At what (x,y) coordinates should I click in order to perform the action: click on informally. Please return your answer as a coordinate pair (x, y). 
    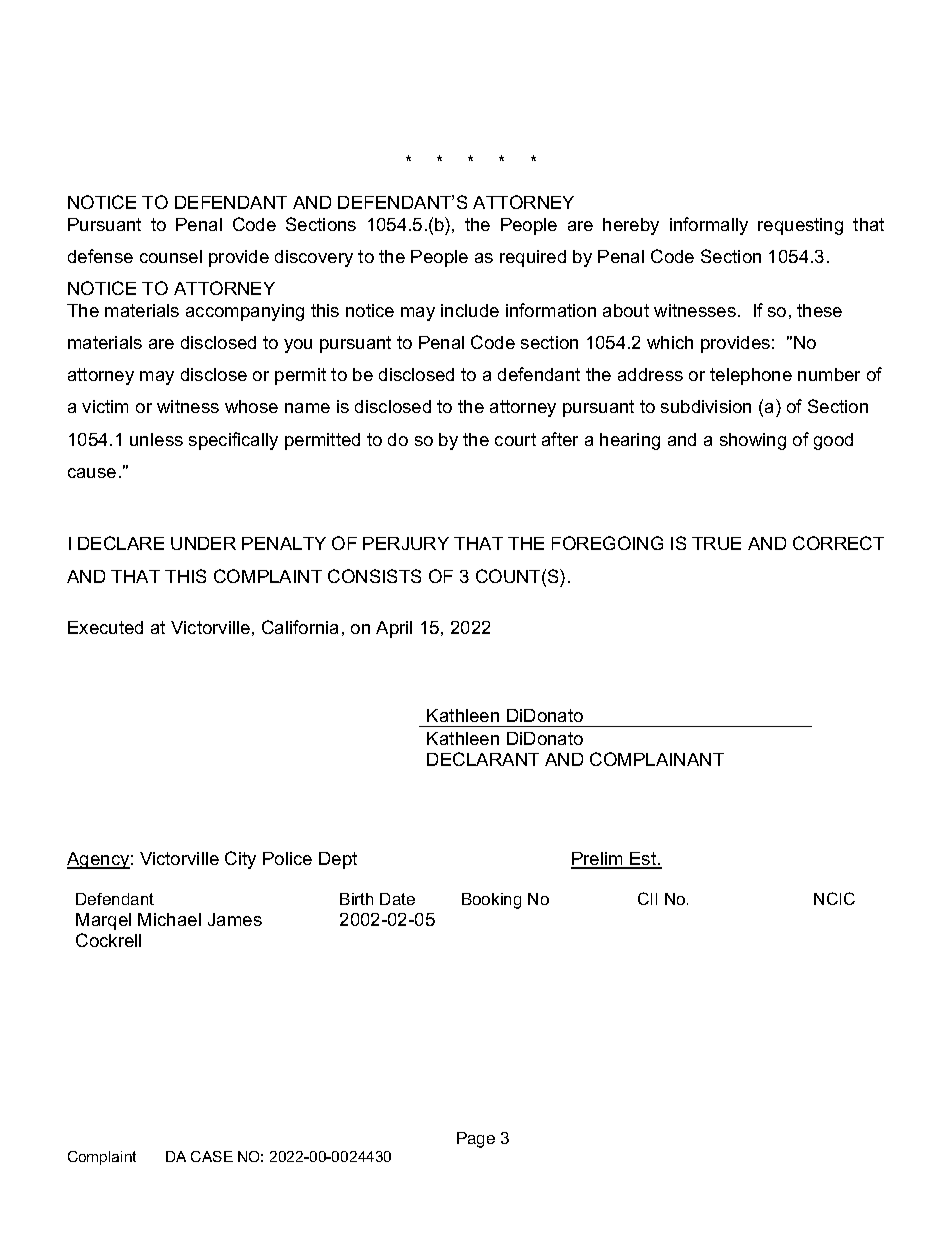
    Looking at the image, I should click on (709, 226).
